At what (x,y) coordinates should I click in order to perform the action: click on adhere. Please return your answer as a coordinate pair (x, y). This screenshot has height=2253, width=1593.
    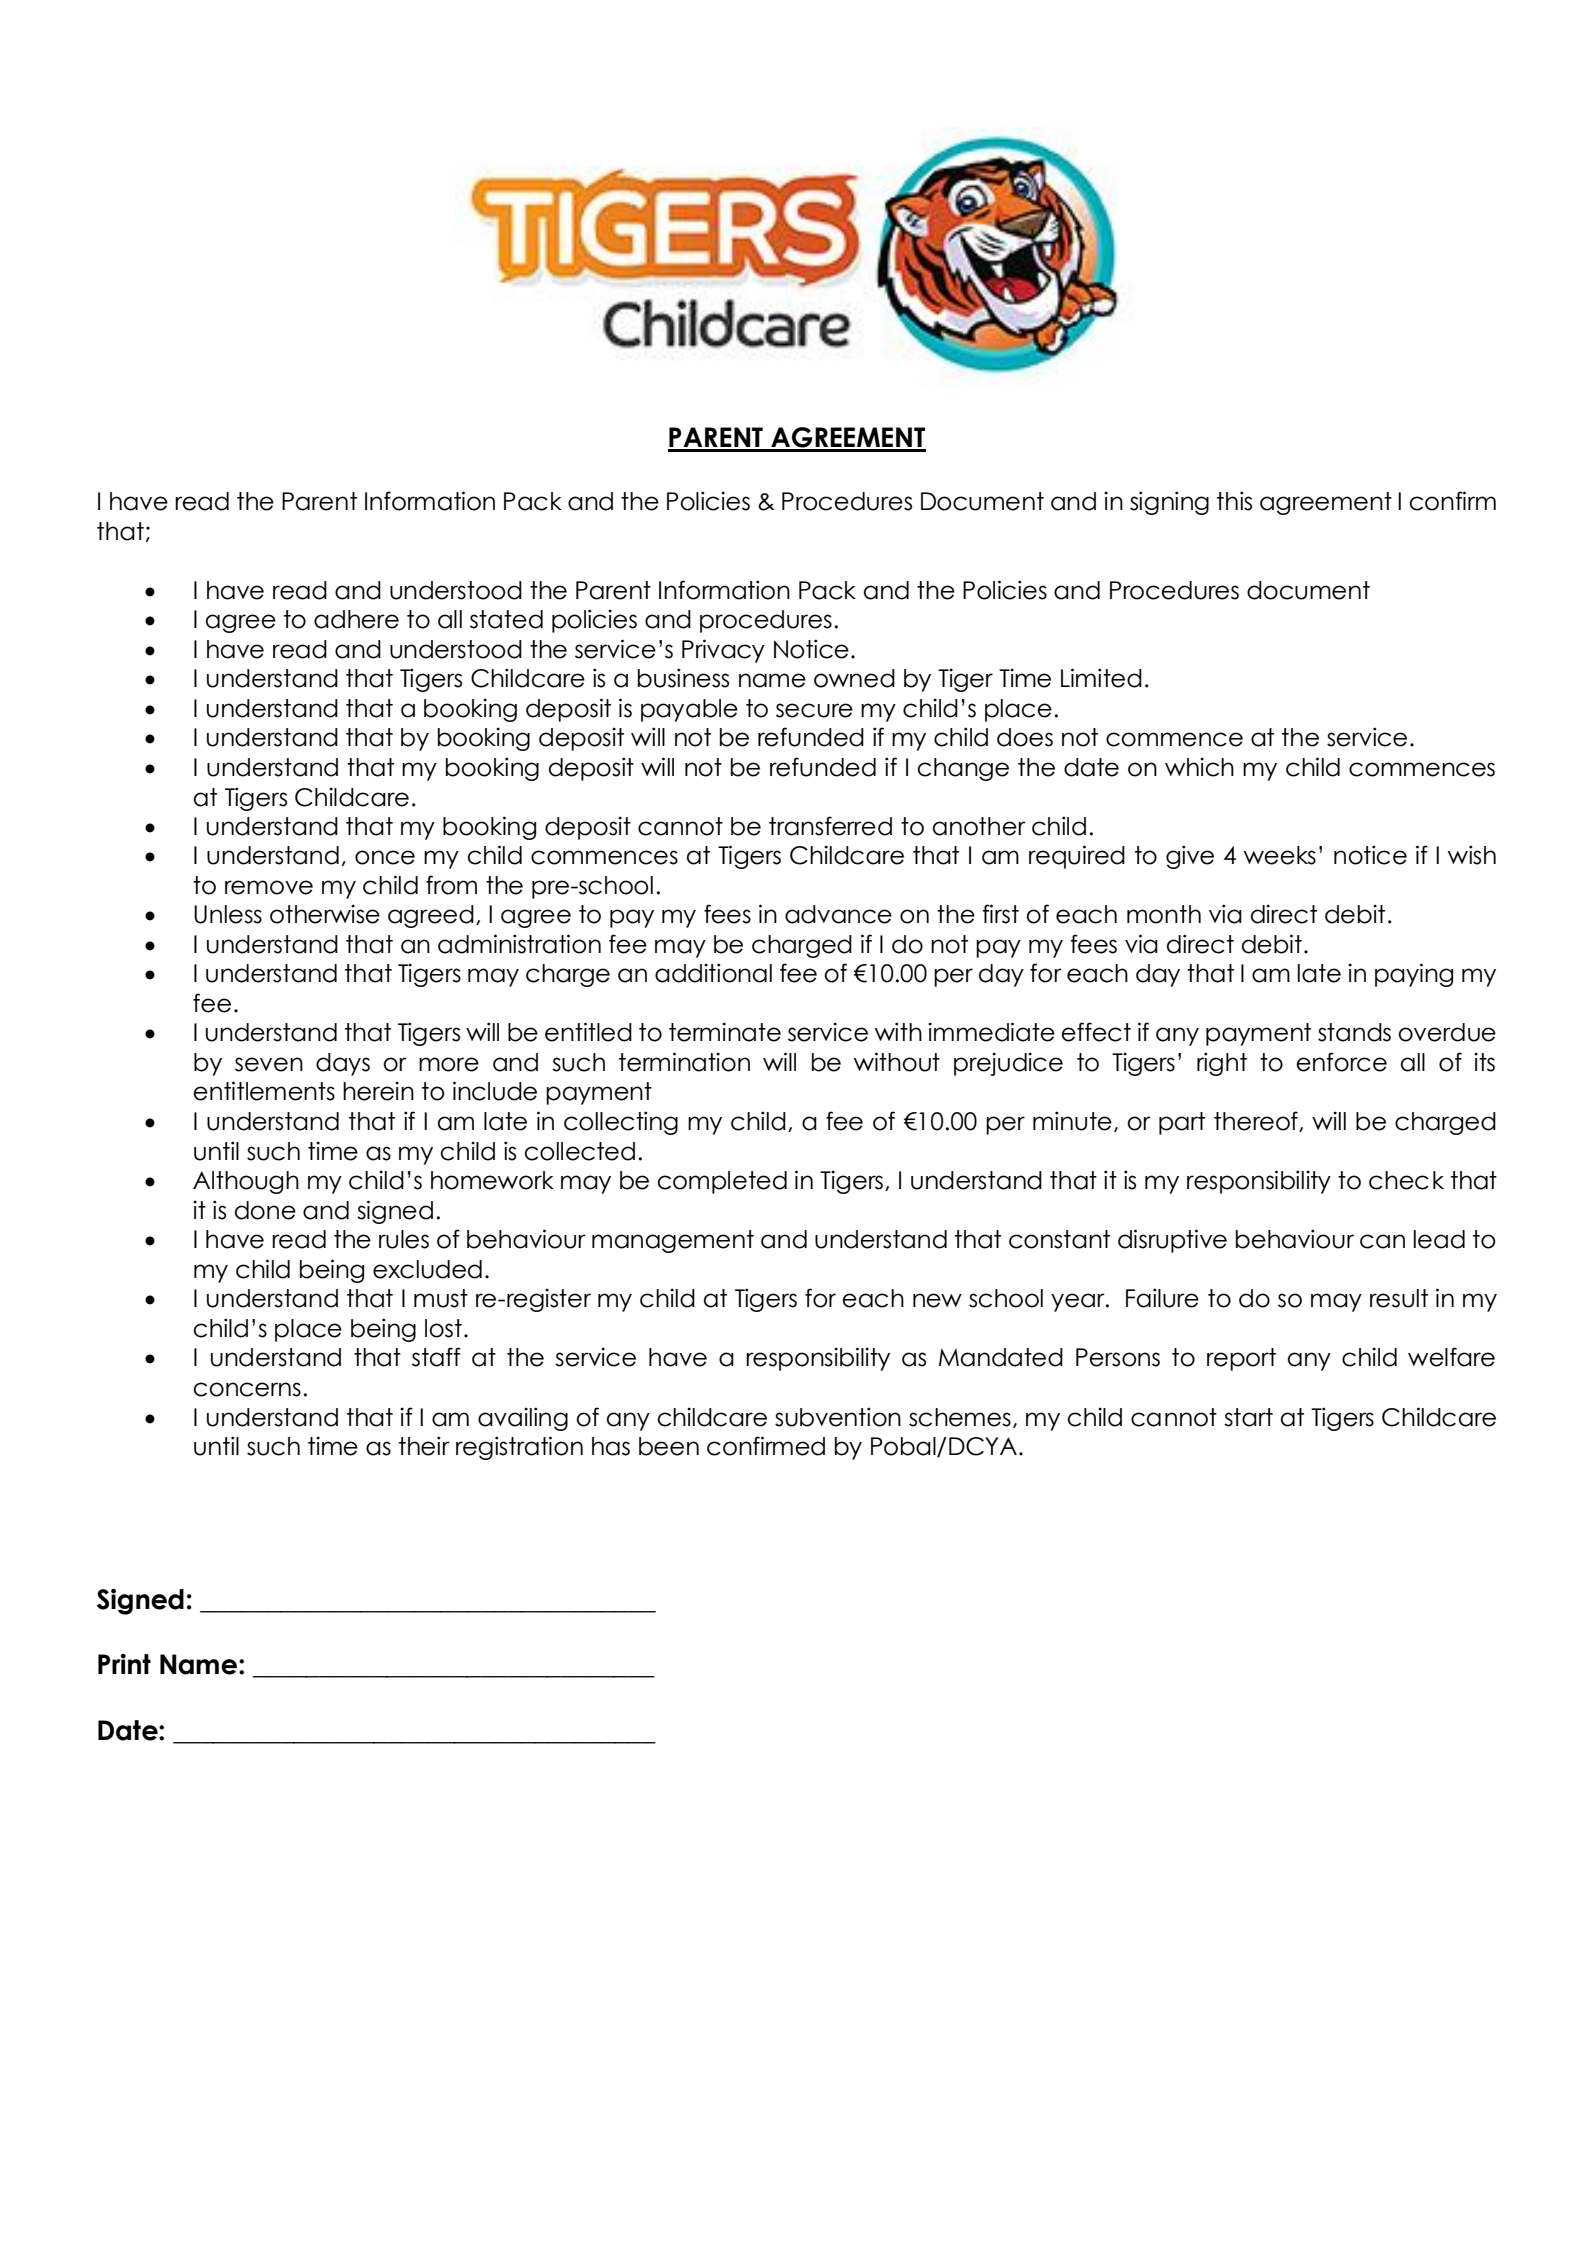
    Looking at the image, I should click on (356, 619).
